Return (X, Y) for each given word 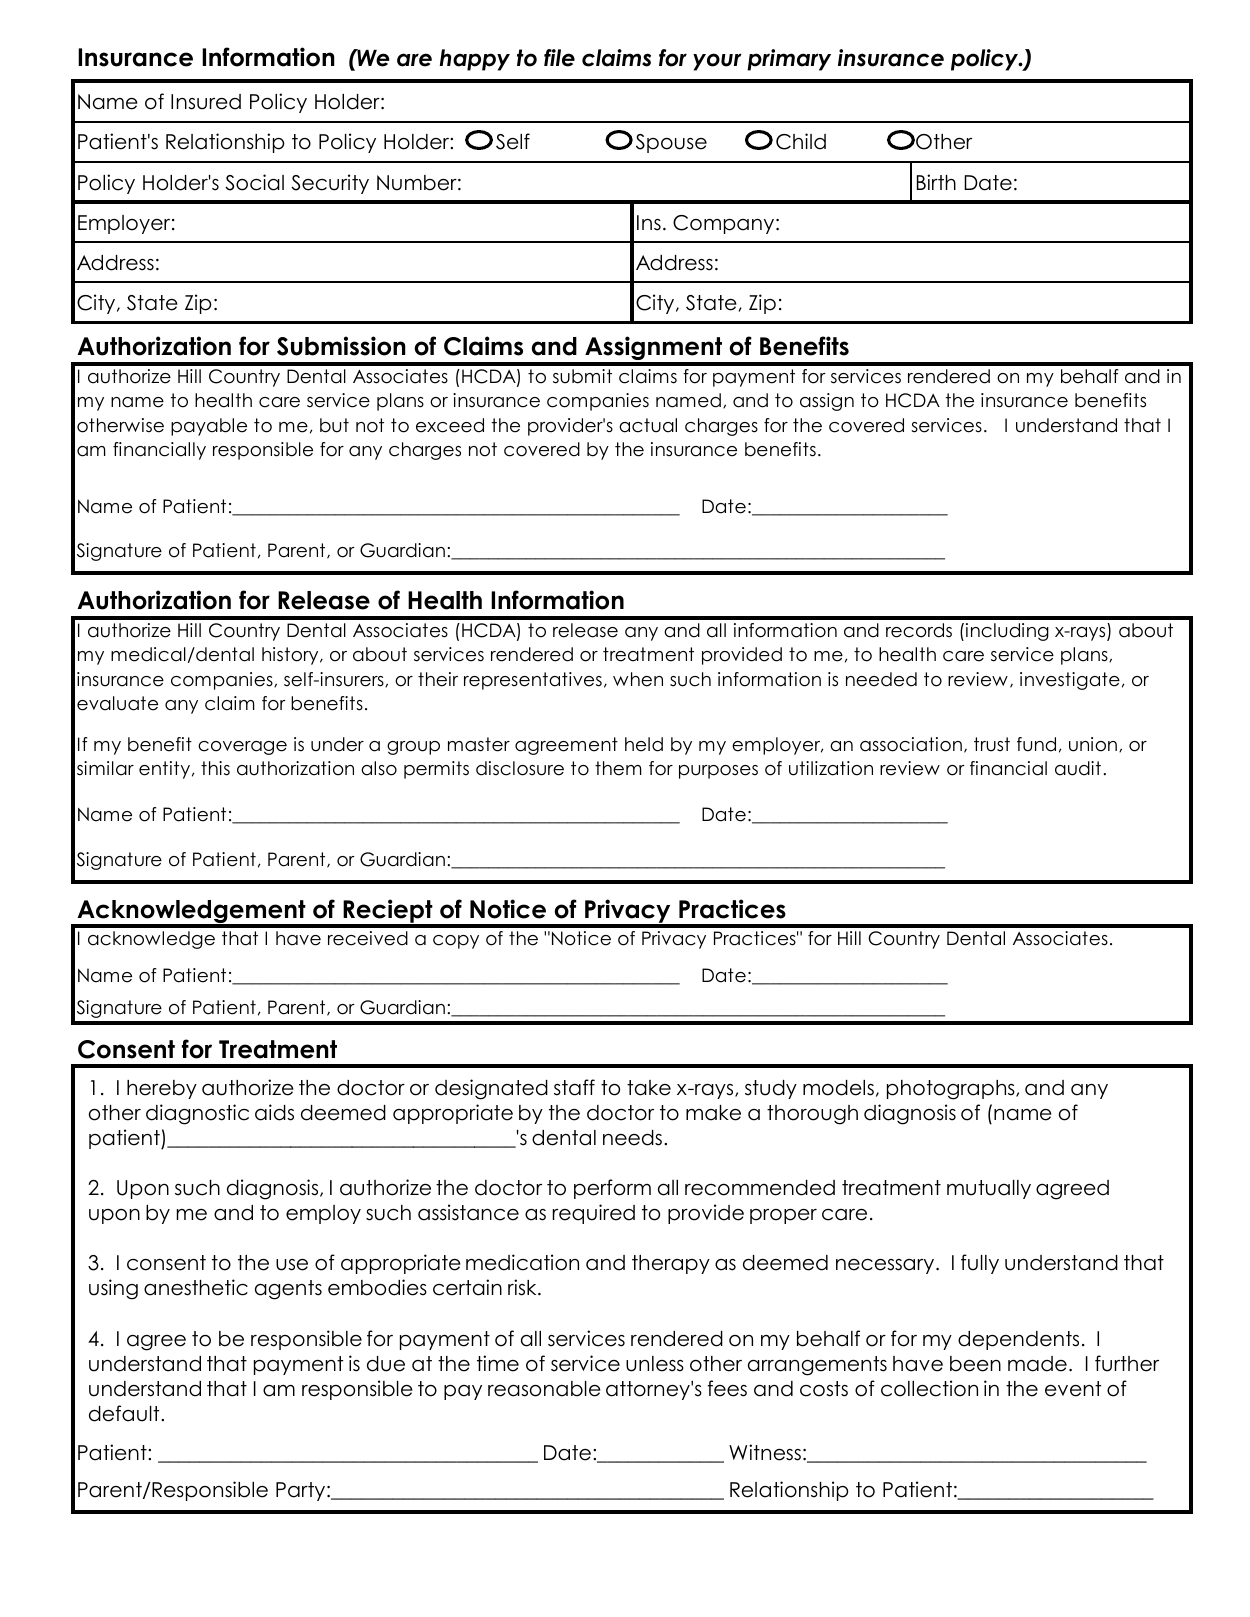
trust (992, 744)
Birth (936, 182)
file (559, 58)
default (125, 1413)
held (644, 744)
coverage (242, 748)
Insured (206, 102)
